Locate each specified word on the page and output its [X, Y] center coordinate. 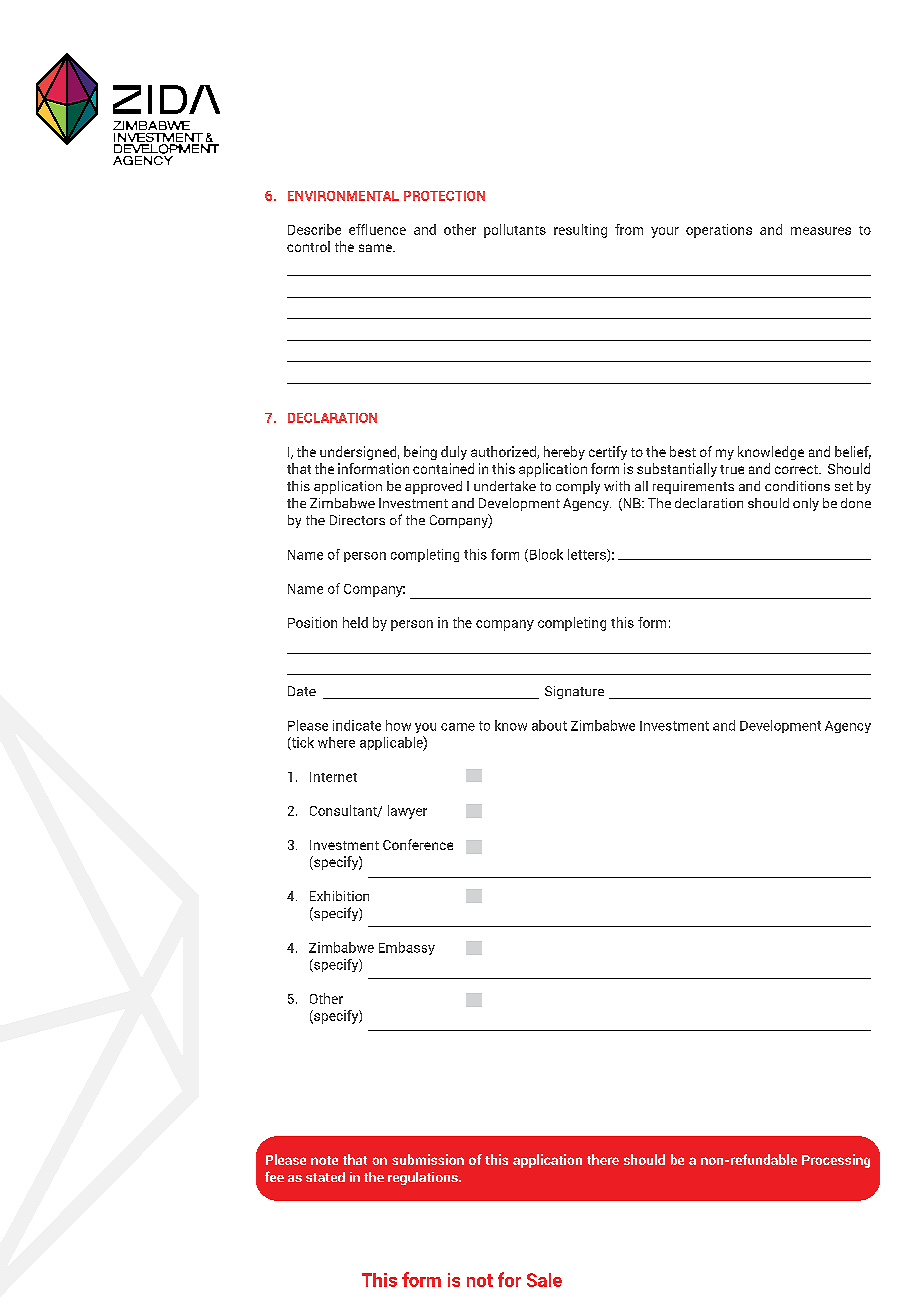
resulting [580, 231]
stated [325, 1177]
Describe [314, 229]
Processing [836, 1161]
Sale [544, 1280]
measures [821, 231]
